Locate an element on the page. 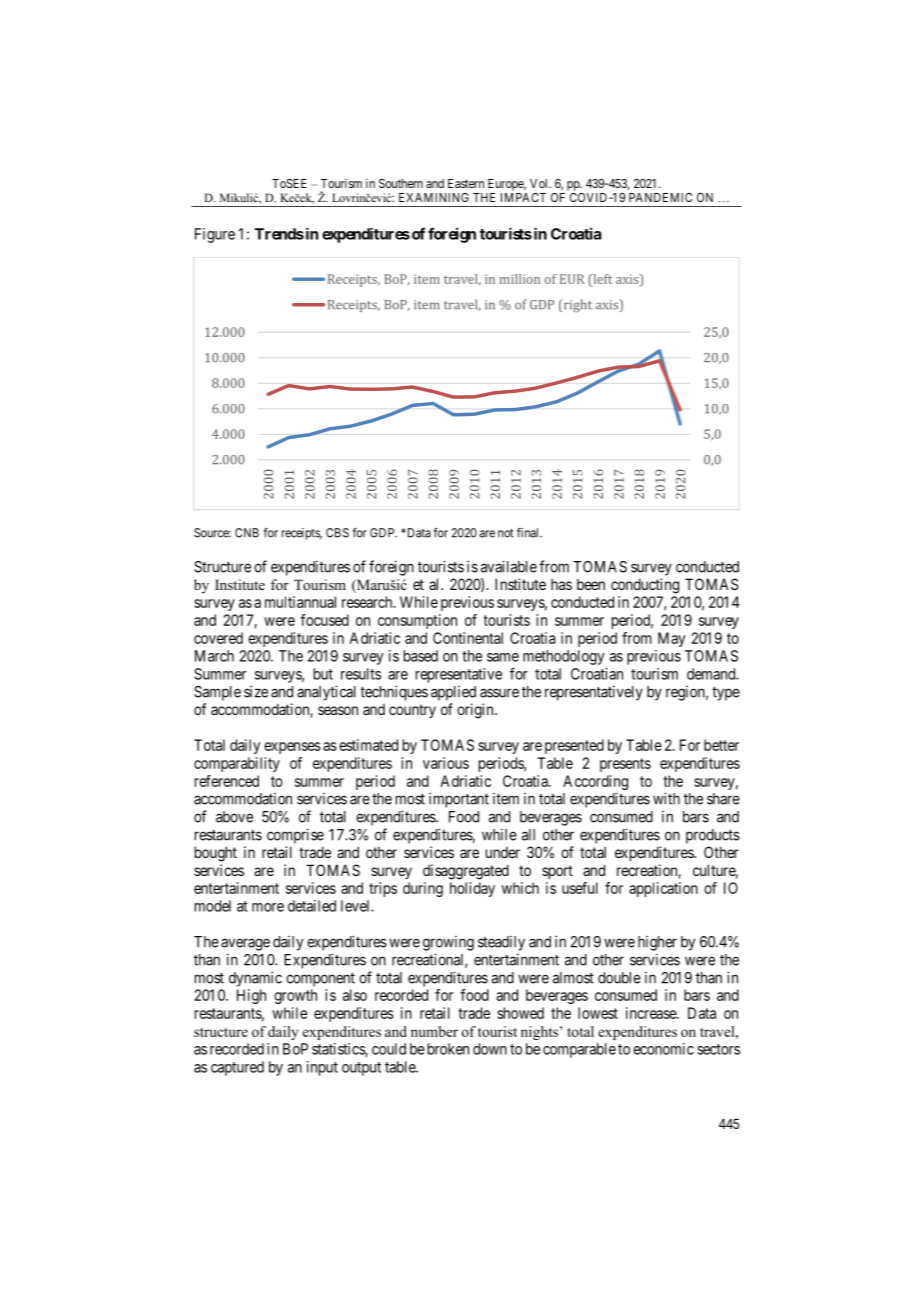  captured is located at coordinates (237, 1068).
